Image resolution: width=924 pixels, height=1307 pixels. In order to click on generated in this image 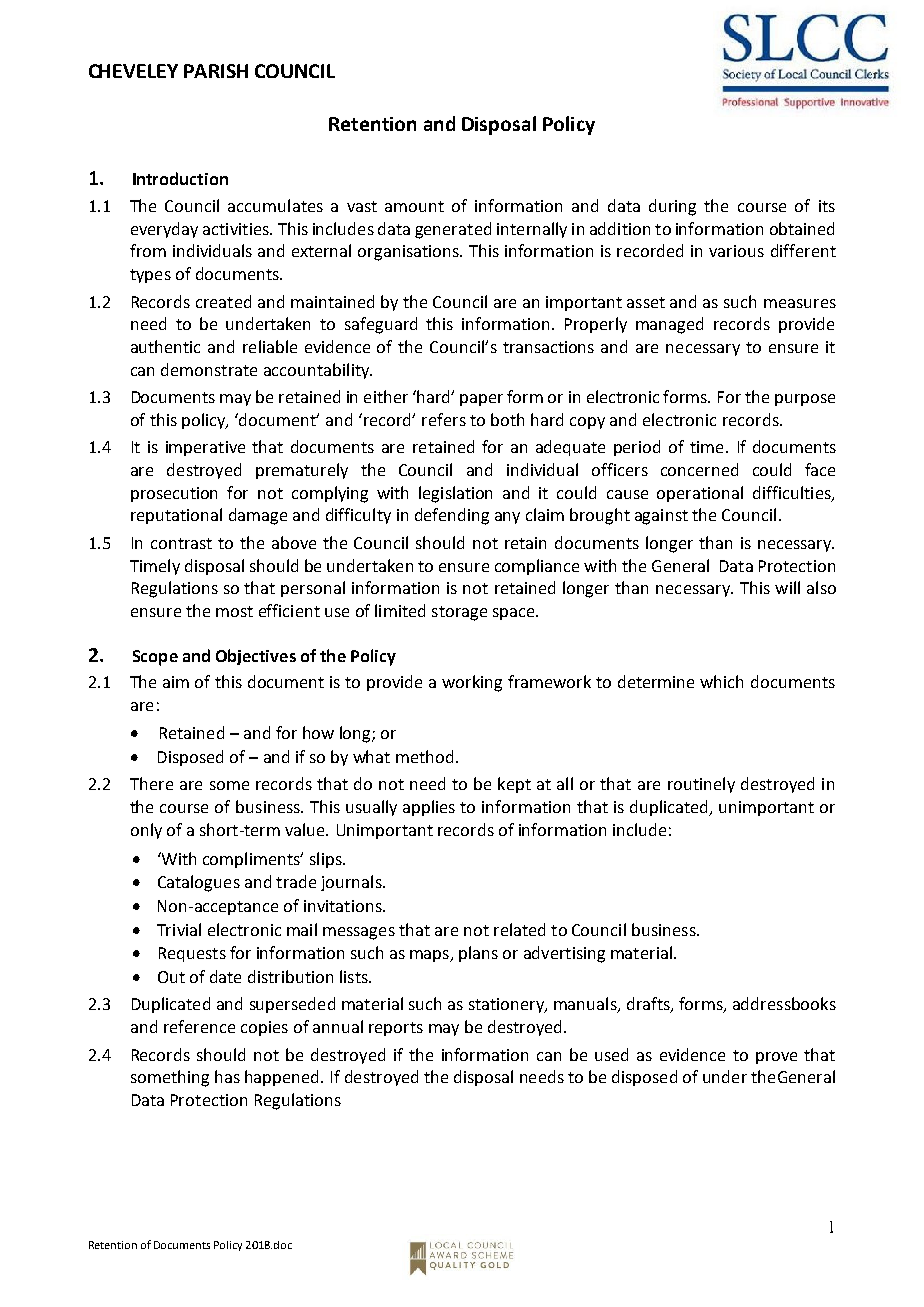, I will do `click(453, 230)`.
